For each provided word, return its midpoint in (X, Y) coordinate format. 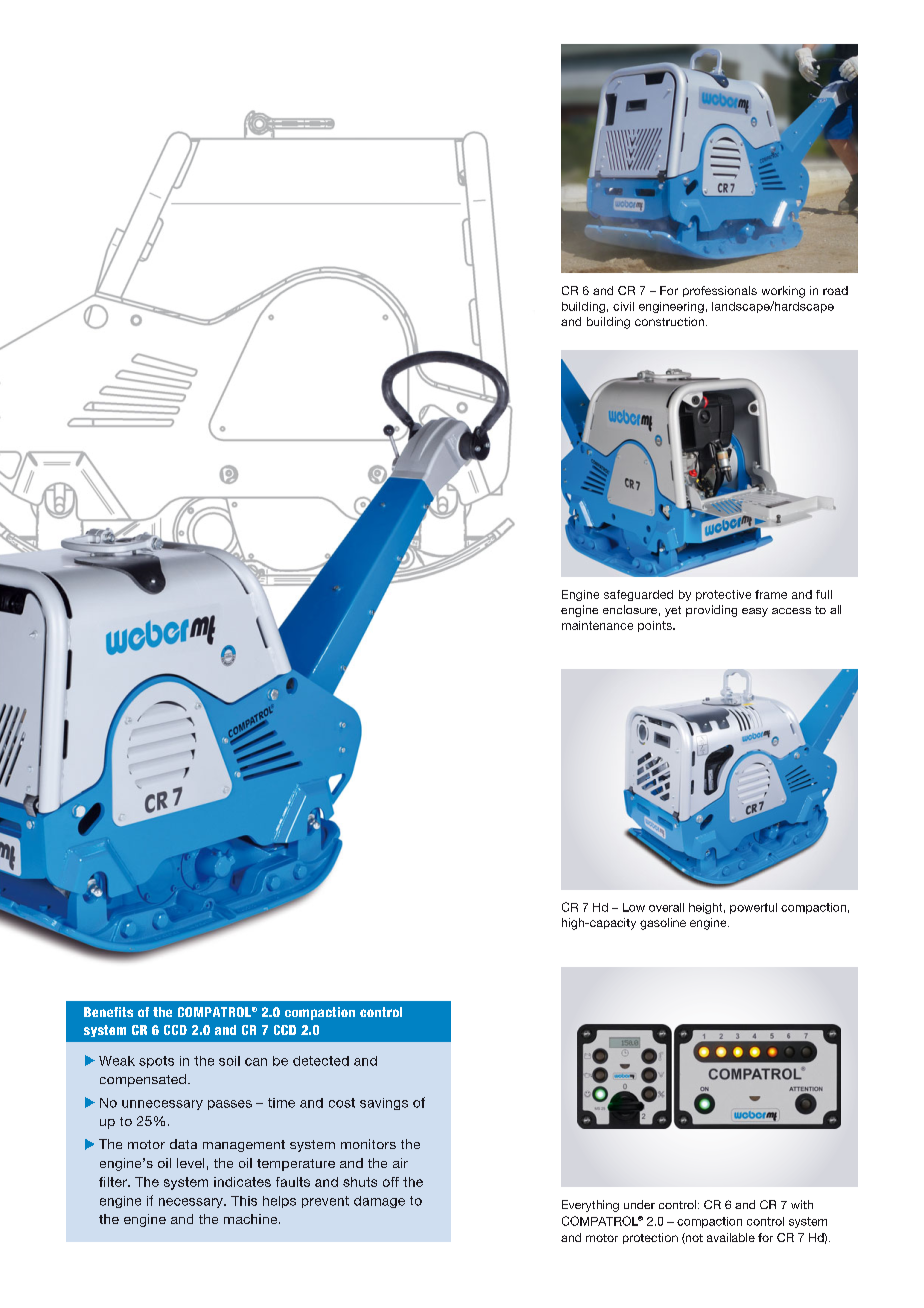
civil (623, 306)
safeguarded (638, 595)
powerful (753, 908)
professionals (720, 291)
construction (671, 321)
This (244, 1201)
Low (634, 907)
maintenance (597, 625)
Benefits (108, 1012)
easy (755, 612)
